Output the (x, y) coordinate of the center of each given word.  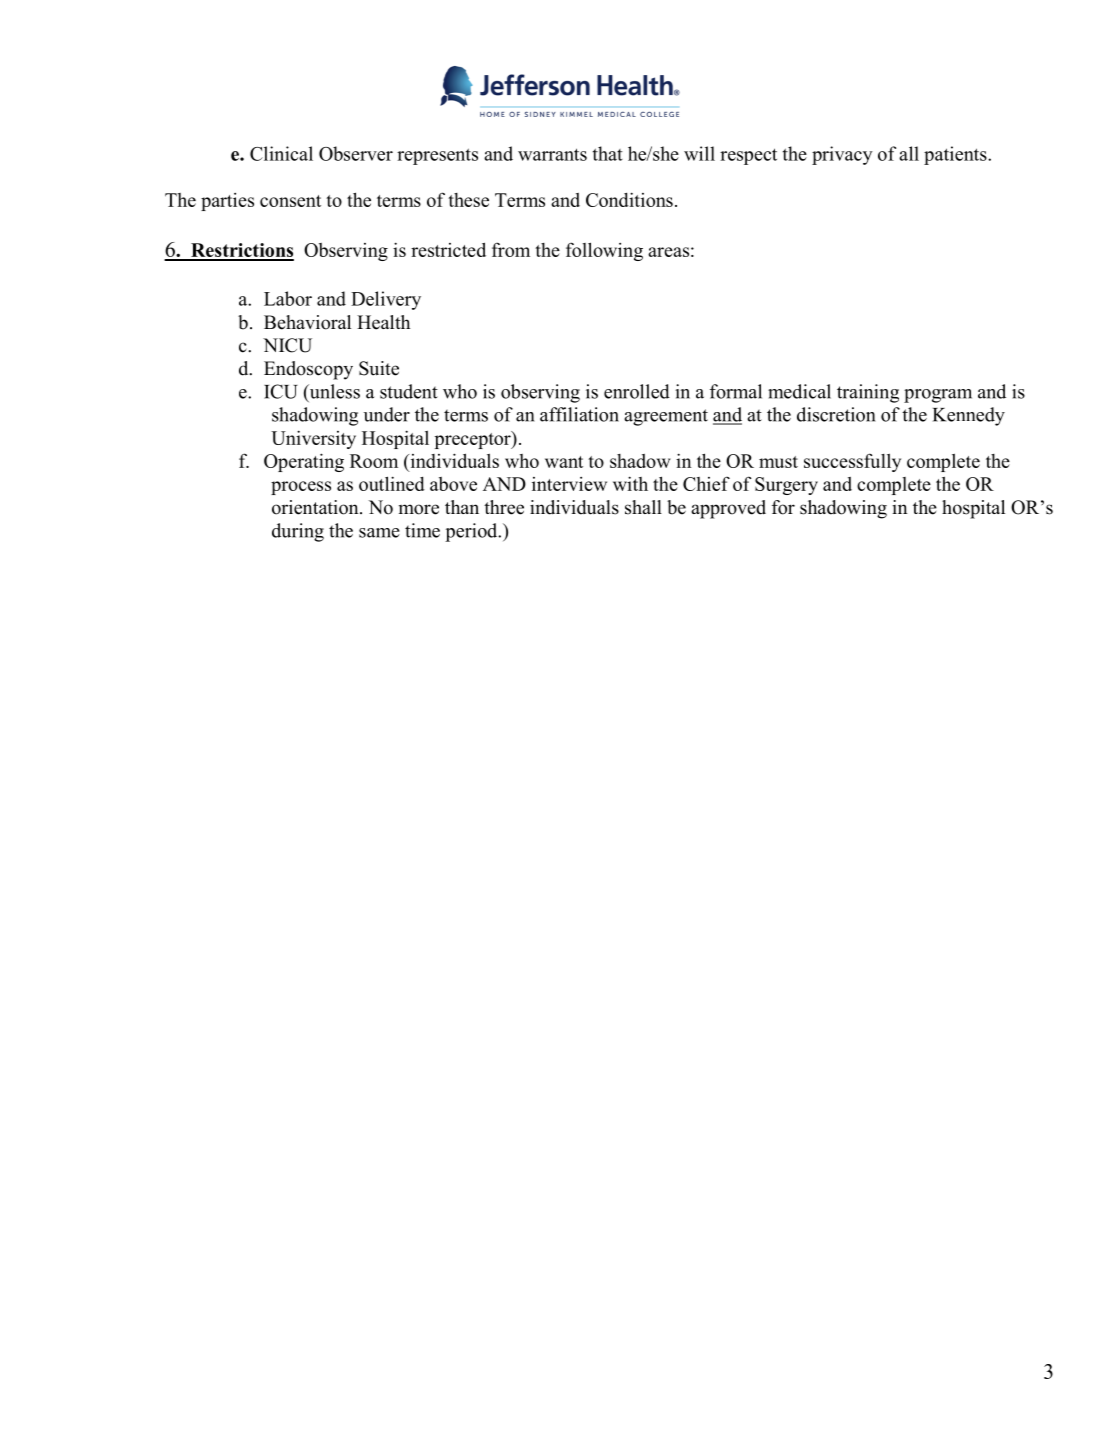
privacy (842, 155)
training (868, 393)
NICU (287, 345)
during (298, 532)
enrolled (637, 391)
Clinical (281, 153)
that (608, 153)
